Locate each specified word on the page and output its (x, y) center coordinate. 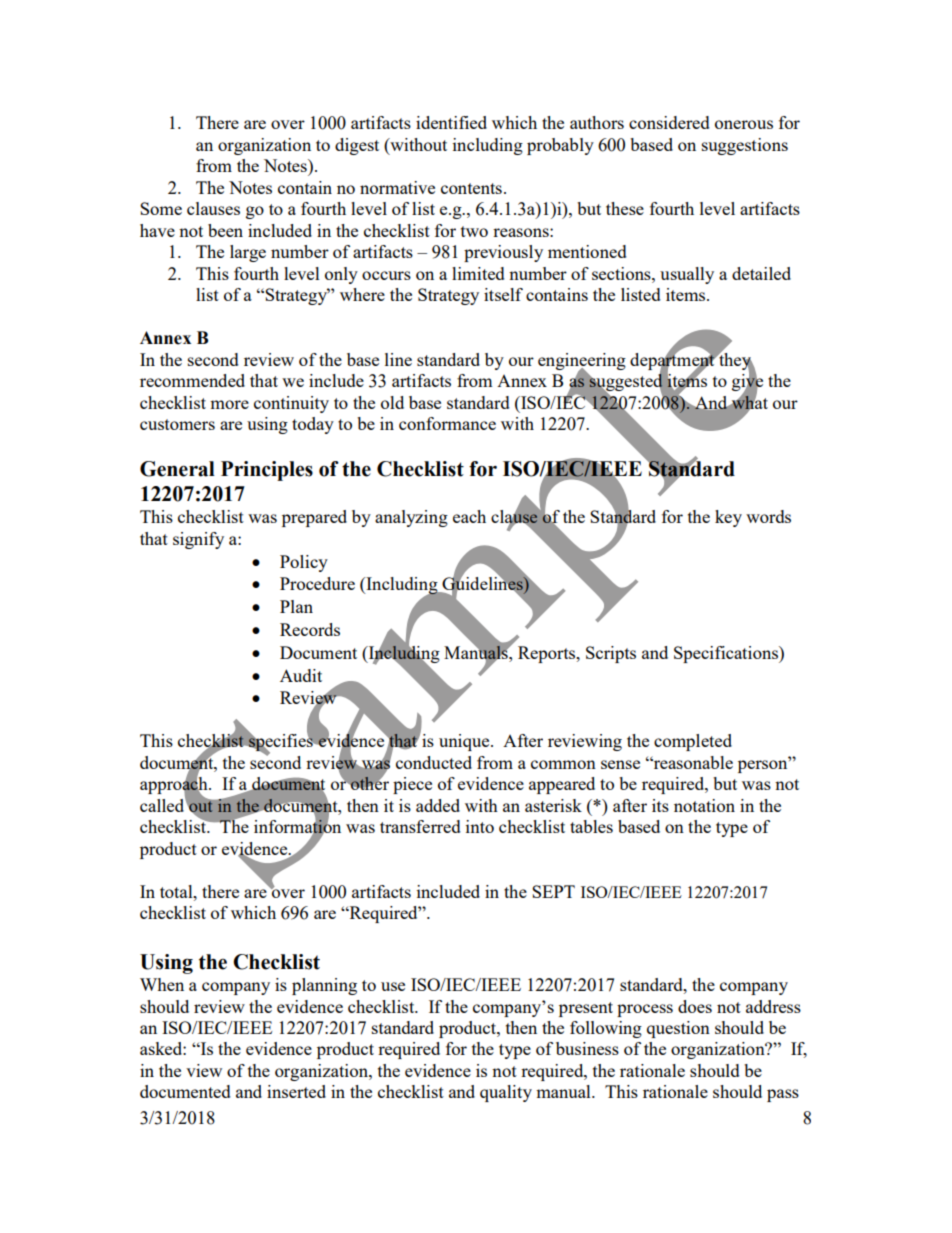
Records (310, 629)
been (225, 230)
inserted (296, 1091)
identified (451, 122)
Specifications (727, 654)
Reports (548, 654)
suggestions (745, 146)
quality (506, 1093)
